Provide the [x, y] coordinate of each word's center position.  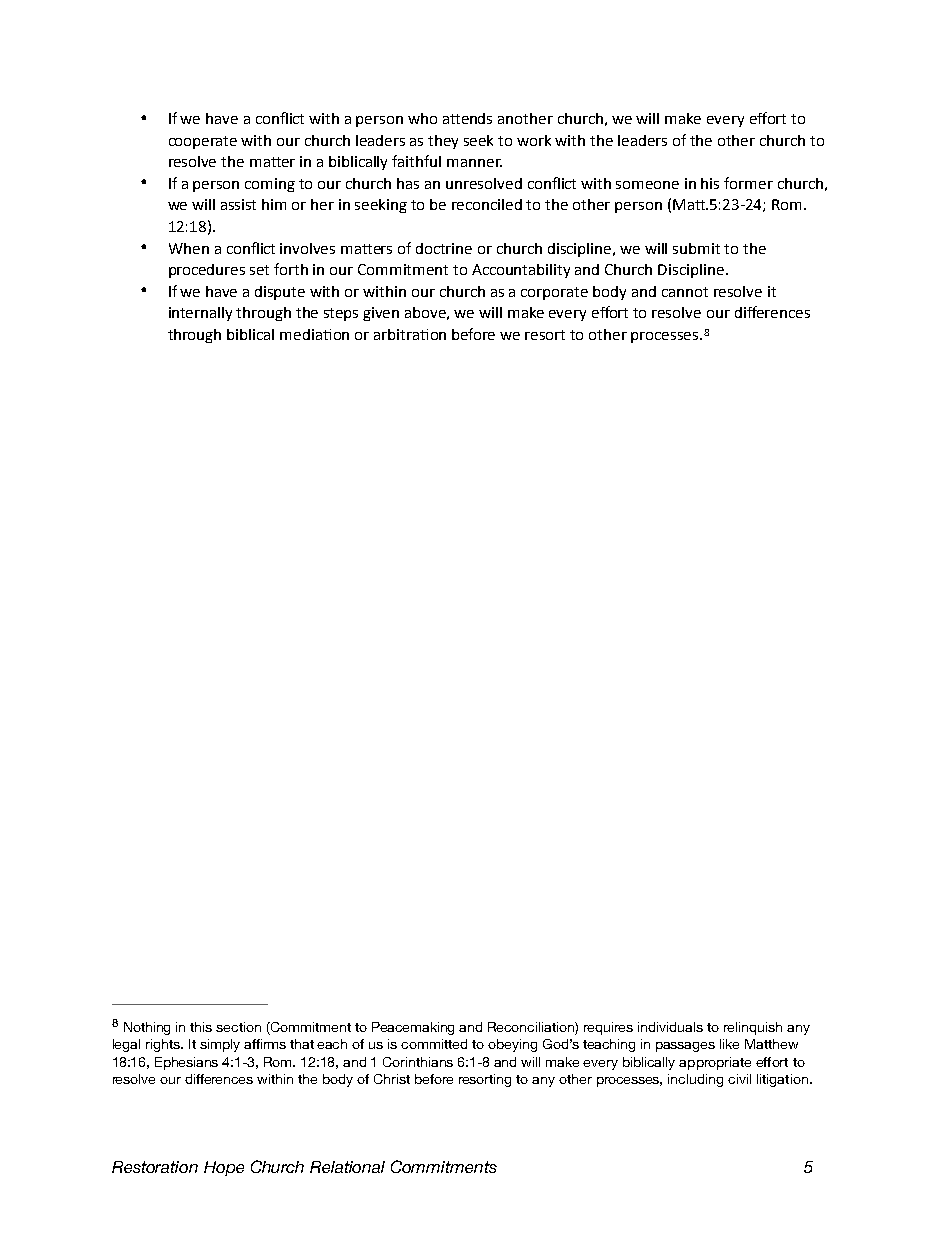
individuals [670, 1027]
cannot [685, 292]
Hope [224, 1168]
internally [200, 314]
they [443, 142]
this [201, 1027]
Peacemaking [413, 1028]
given [381, 314]
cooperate [203, 142]
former [748, 183]
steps [341, 314]
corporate [554, 293]
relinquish [753, 1028]
